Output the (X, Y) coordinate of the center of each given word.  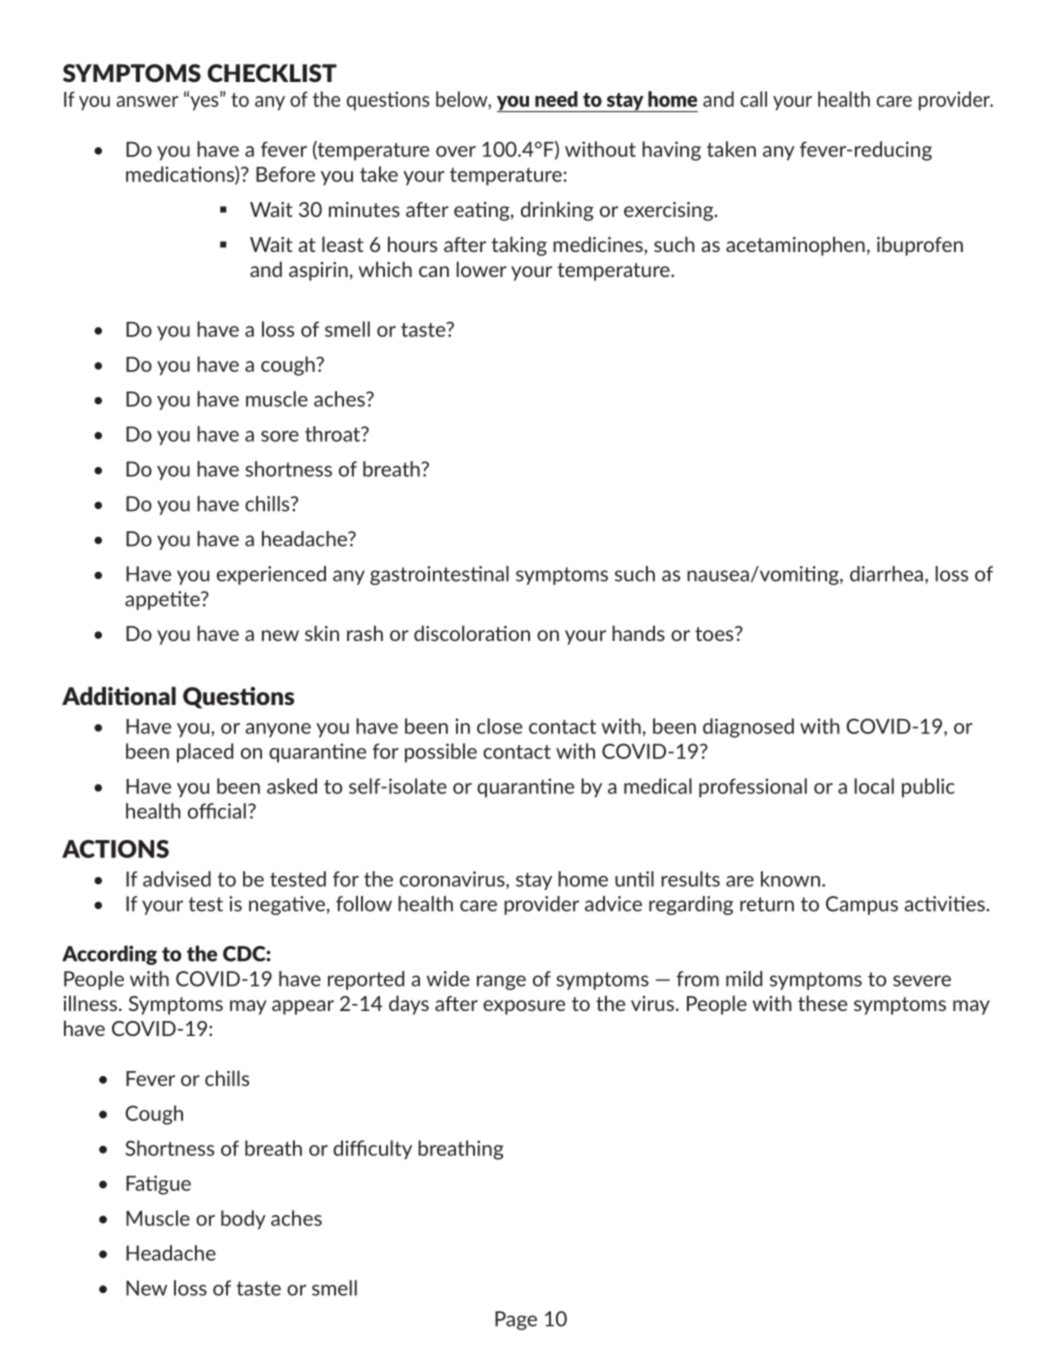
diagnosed (748, 728)
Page (516, 1320)
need (556, 99)
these (822, 1003)
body (243, 1220)
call (753, 99)
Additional (119, 696)
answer (147, 101)
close (499, 726)
